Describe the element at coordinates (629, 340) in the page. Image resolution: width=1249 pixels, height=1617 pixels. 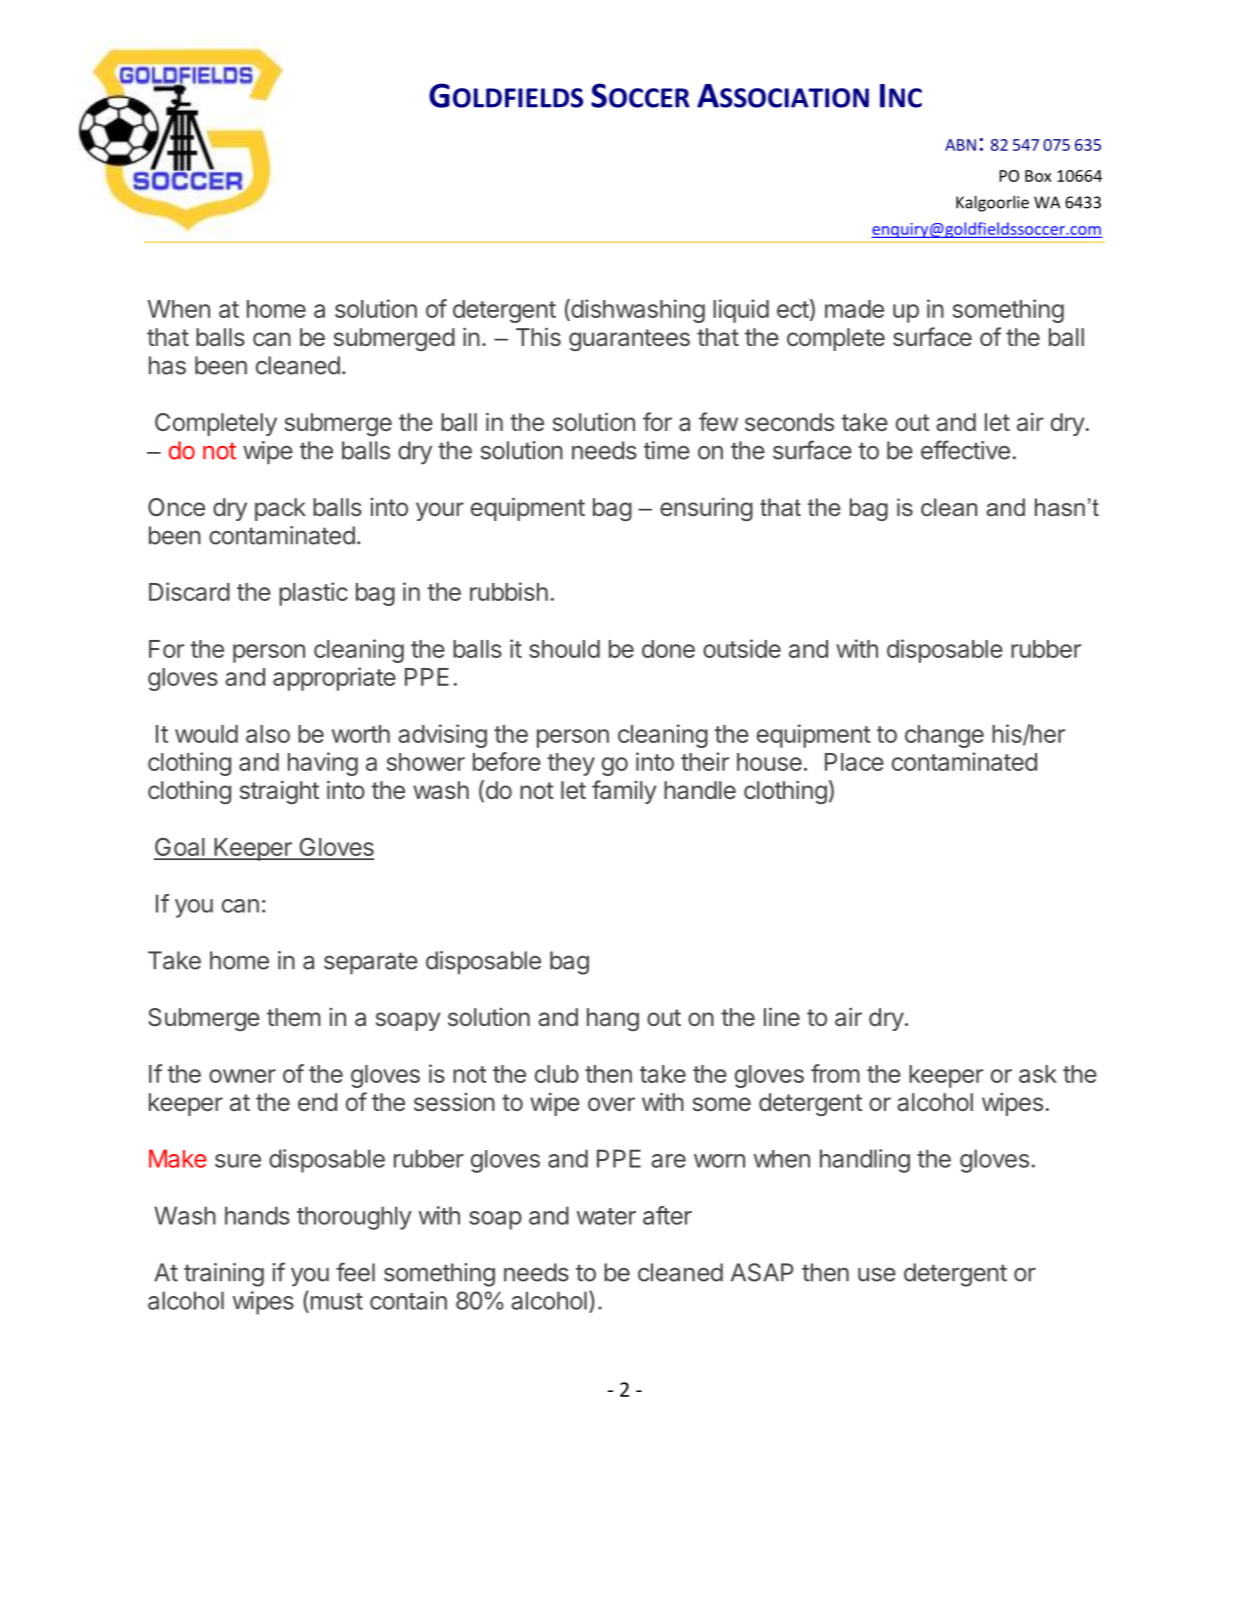
I see `guarantees` at that location.
